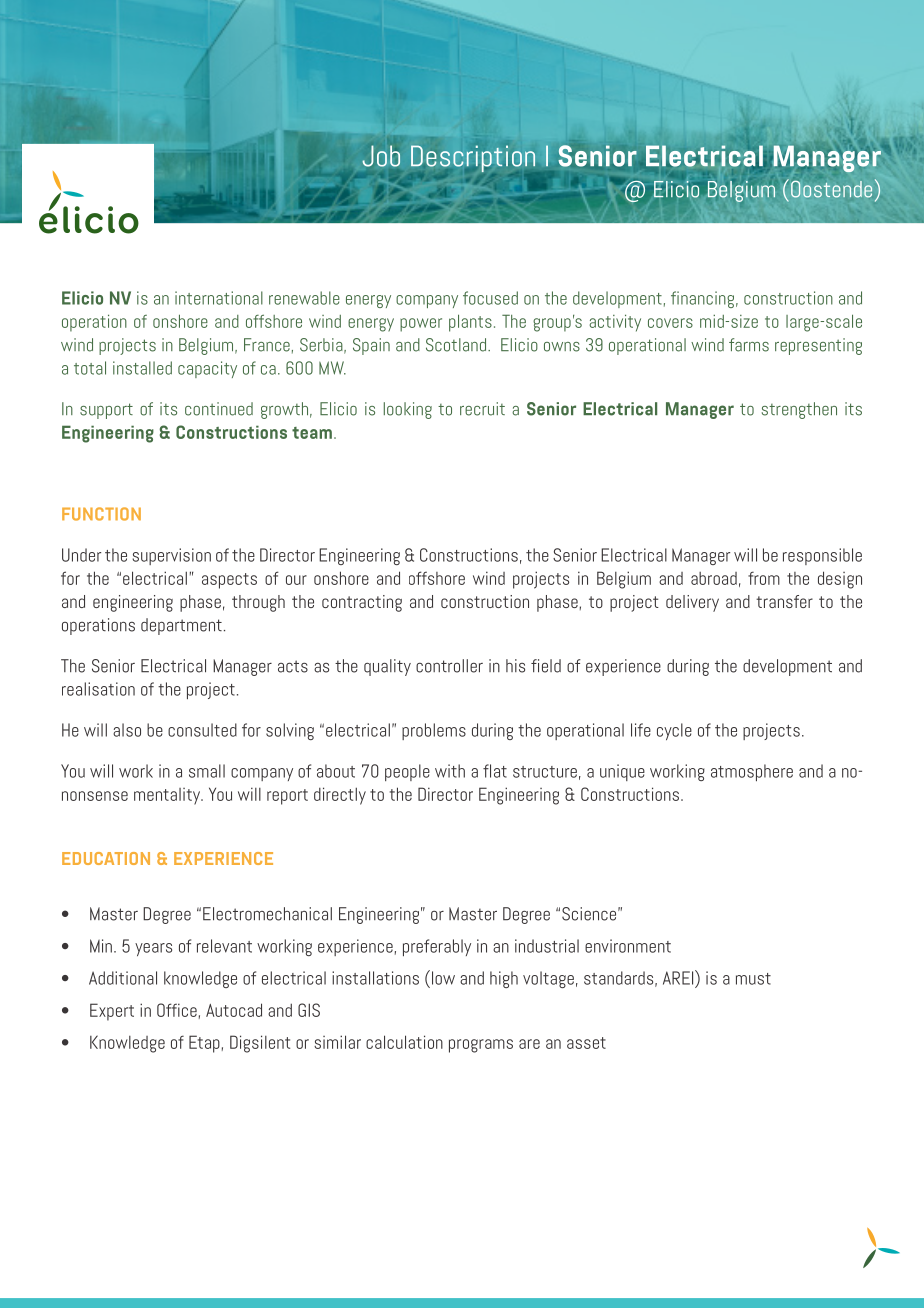 This screenshot has width=924, height=1308. Describe the element at coordinates (784, 601) in the screenshot. I see `transfer` at that location.
